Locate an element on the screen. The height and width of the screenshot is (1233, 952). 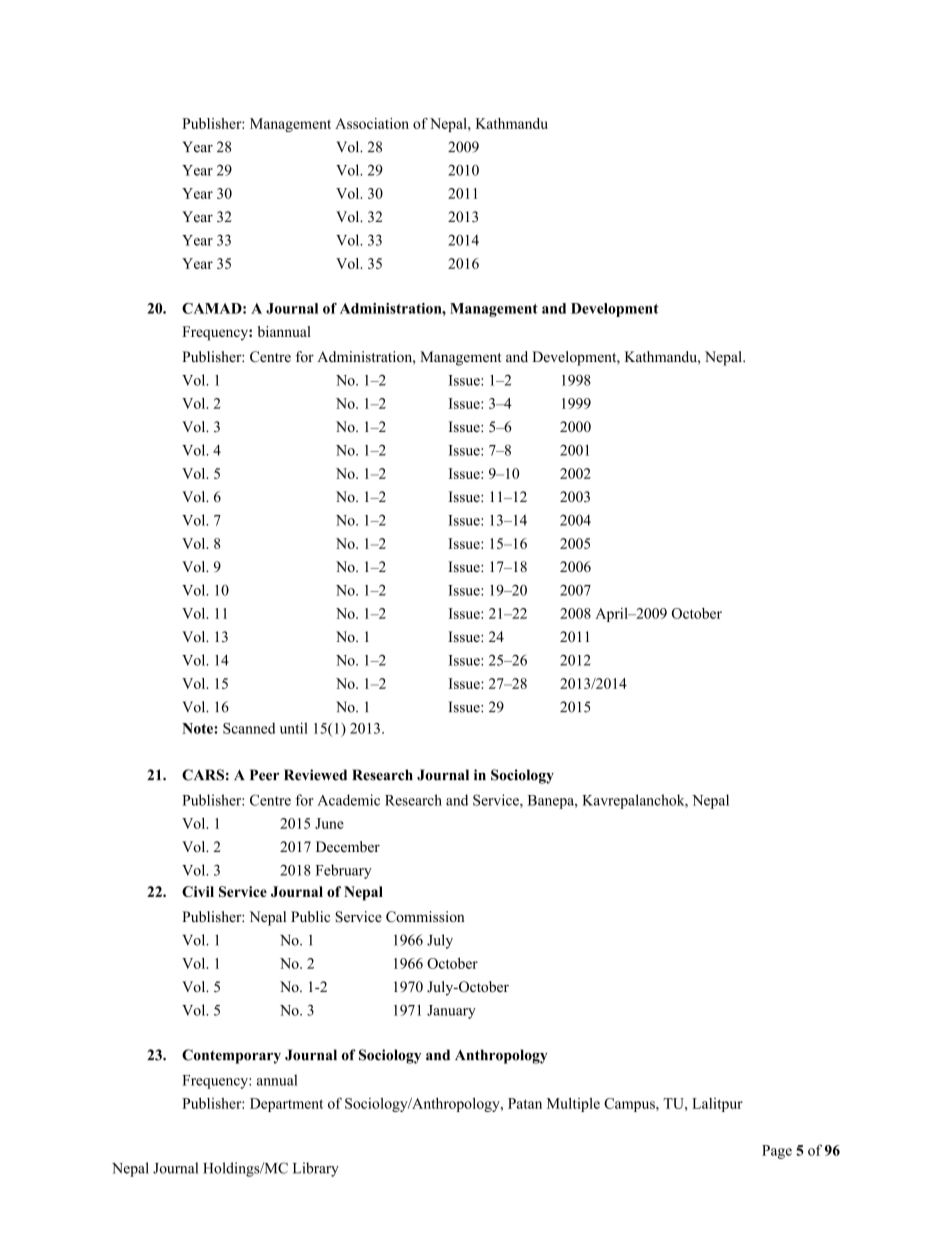
until is located at coordinates (294, 728).
